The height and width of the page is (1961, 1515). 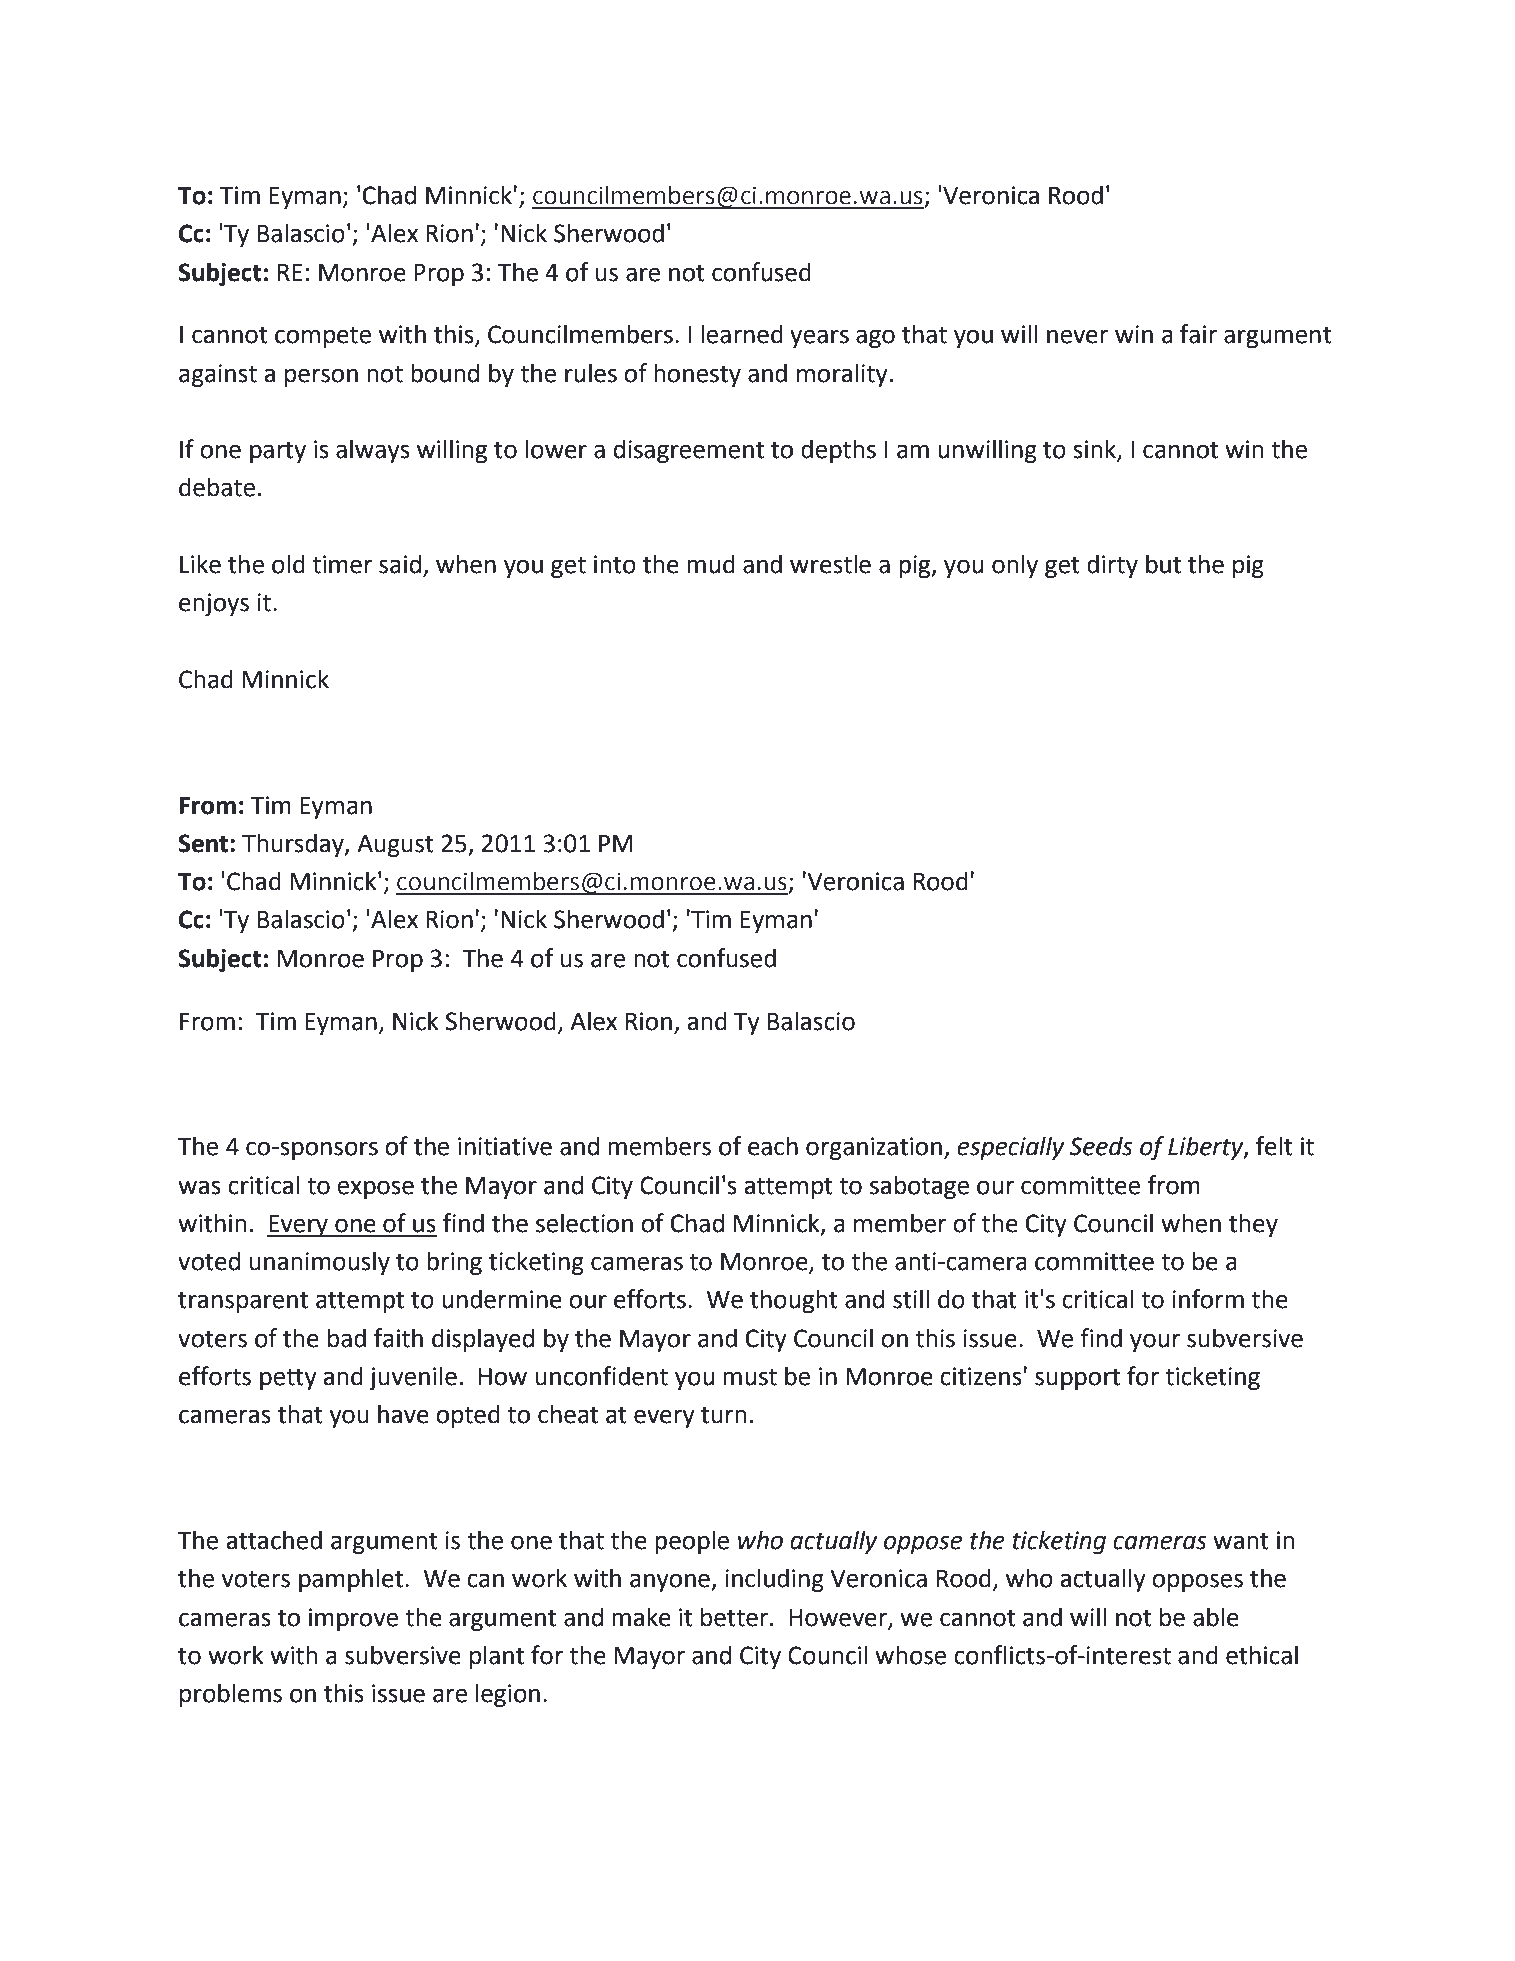 What do you see at coordinates (697, 375) in the page?
I see `honesty` at bounding box center [697, 375].
